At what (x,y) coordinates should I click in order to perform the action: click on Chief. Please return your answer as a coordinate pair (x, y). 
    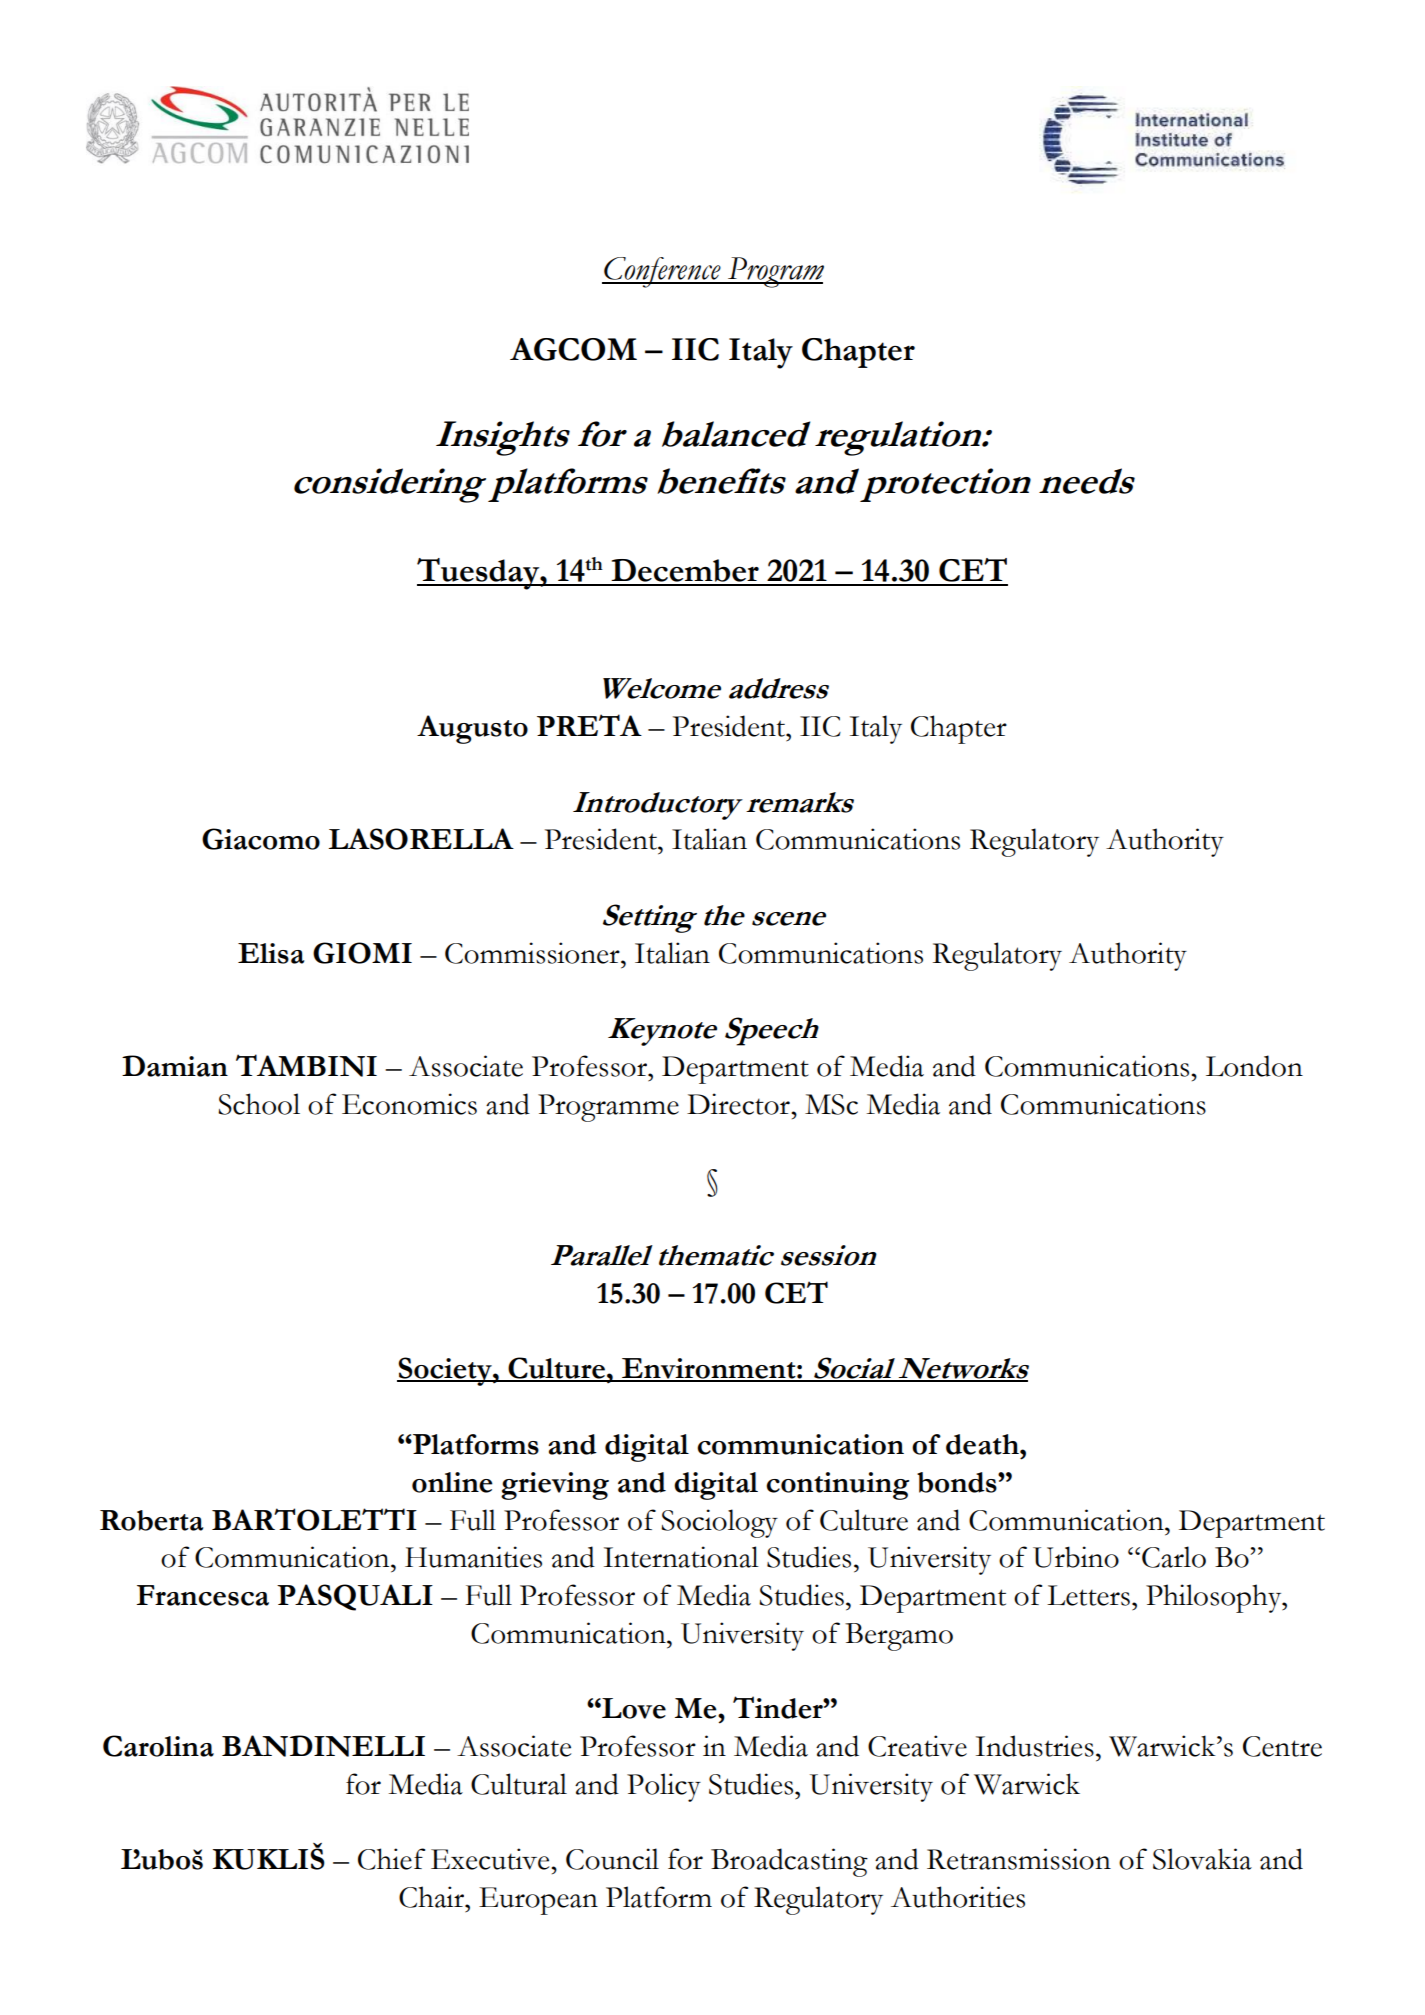
    Looking at the image, I should click on (391, 1859).
